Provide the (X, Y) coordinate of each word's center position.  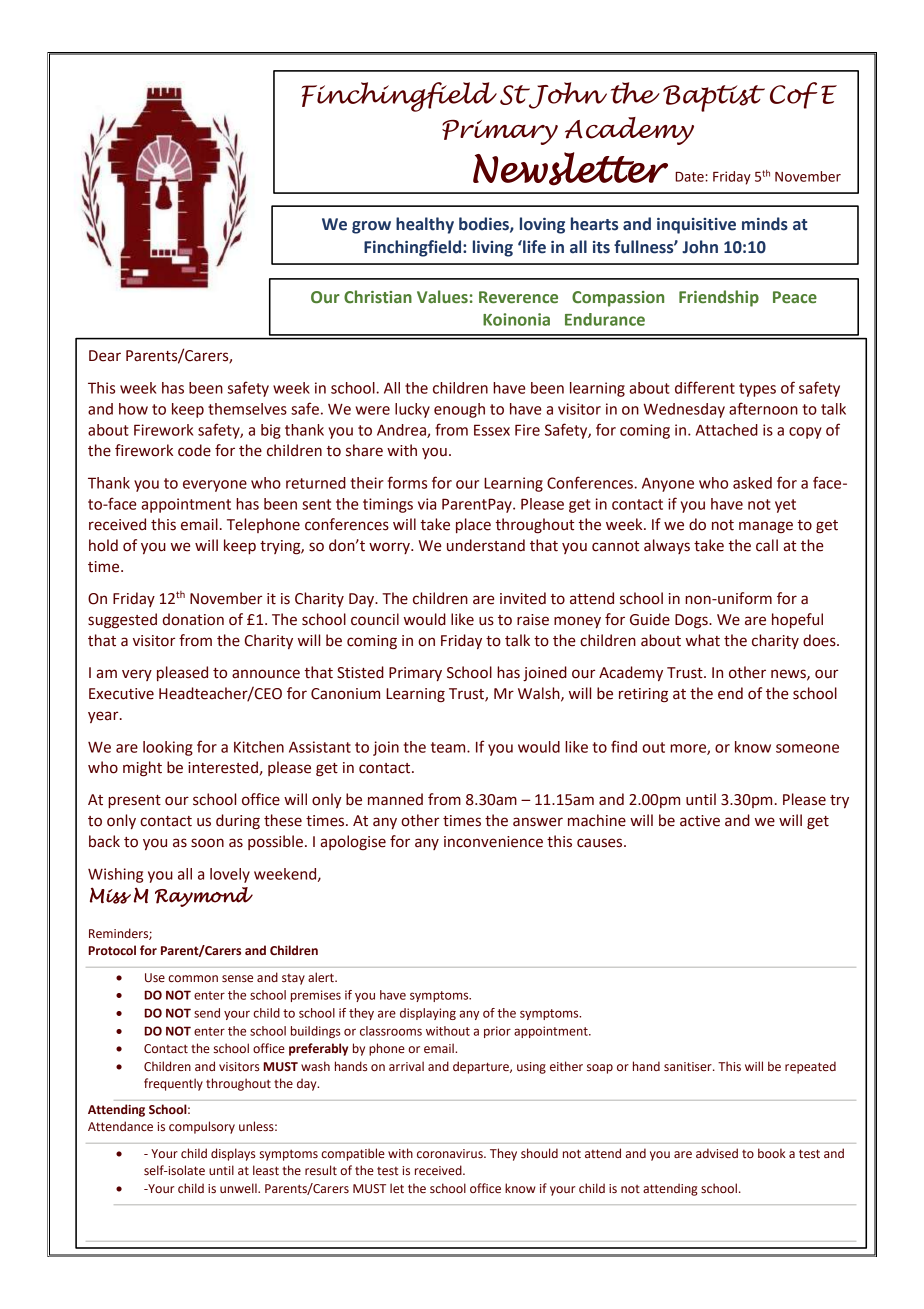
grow (371, 227)
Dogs (692, 621)
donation (193, 619)
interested (223, 767)
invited (523, 598)
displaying (428, 1014)
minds (765, 224)
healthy (425, 225)
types (757, 390)
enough (459, 410)
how (133, 409)
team (449, 747)
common (193, 979)
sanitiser (689, 1067)
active (700, 821)
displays (233, 1154)
